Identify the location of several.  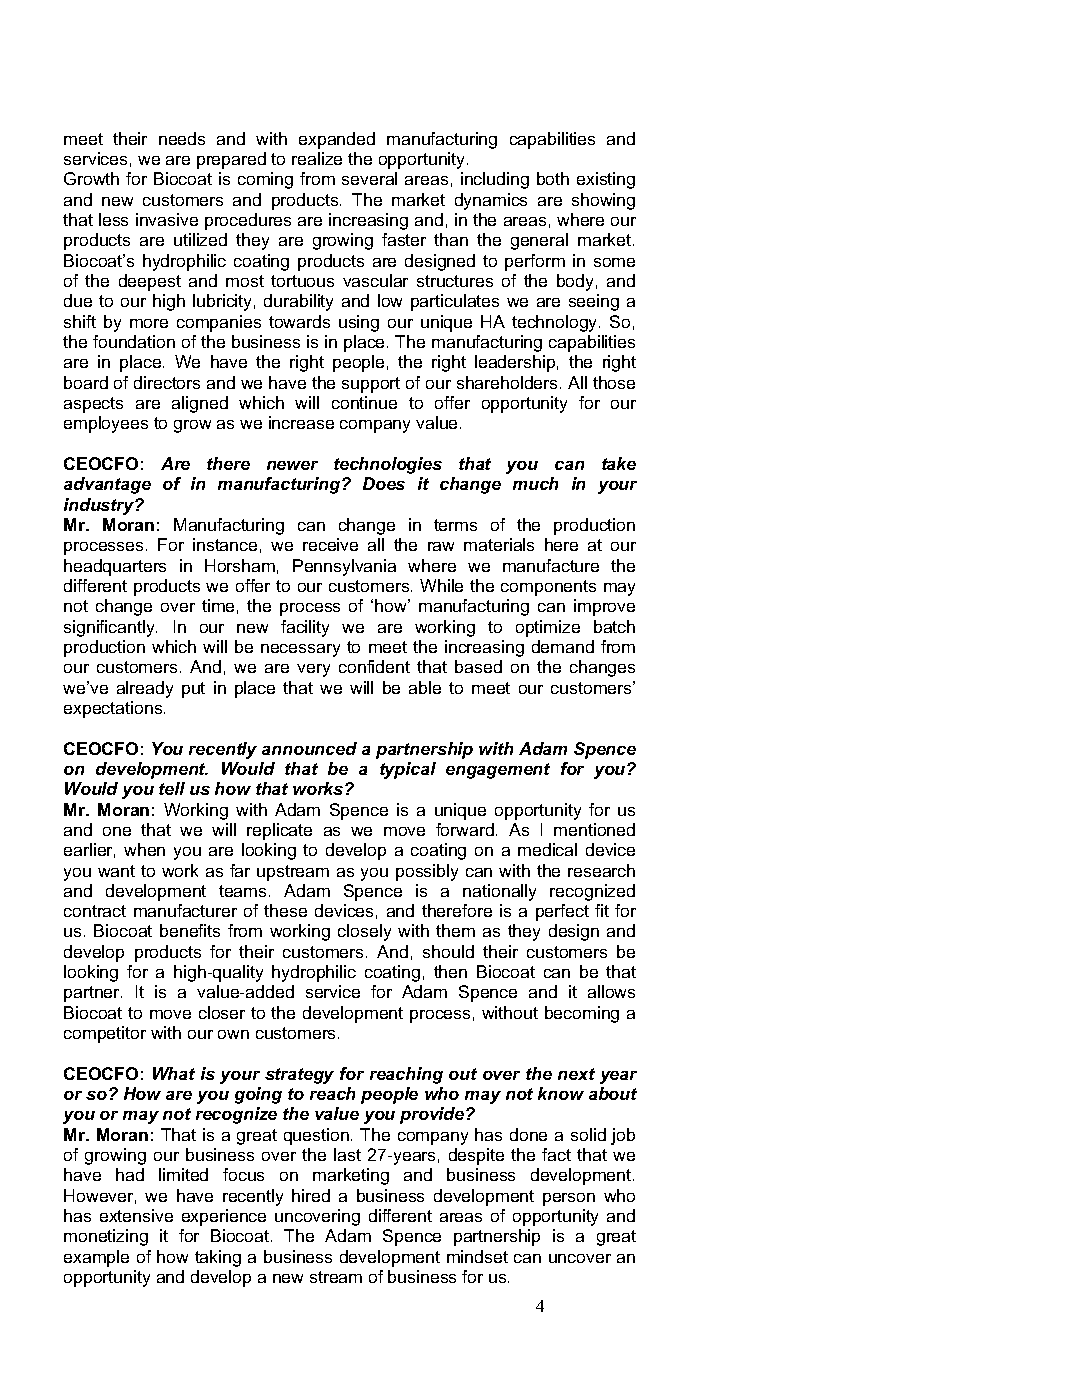
(369, 178).
